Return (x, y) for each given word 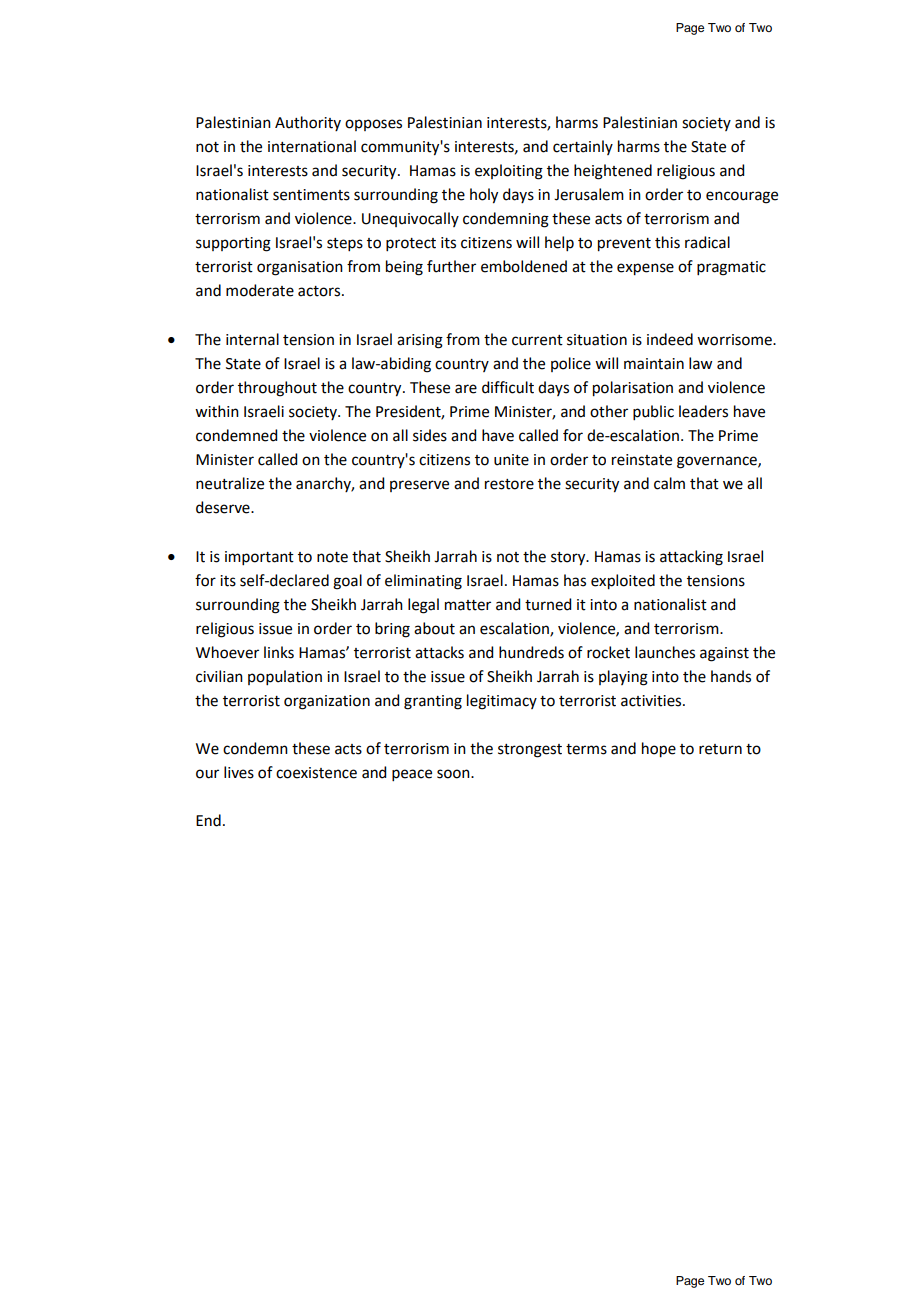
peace (412, 775)
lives (239, 772)
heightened (613, 172)
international (312, 146)
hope (659, 750)
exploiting (509, 172)
